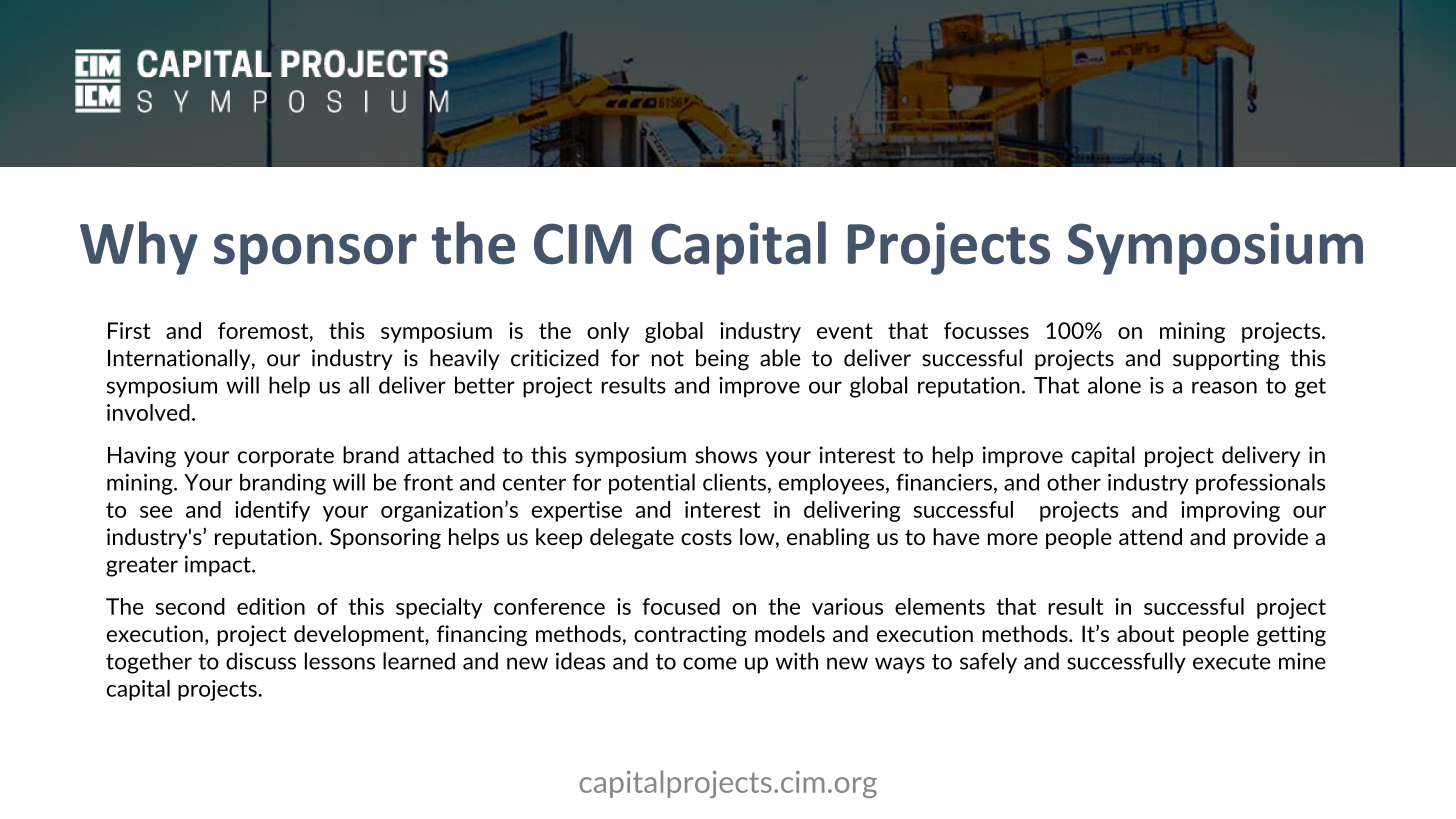 This document has height=819, width=1456. I want to click on identify, so click(272, 511).
